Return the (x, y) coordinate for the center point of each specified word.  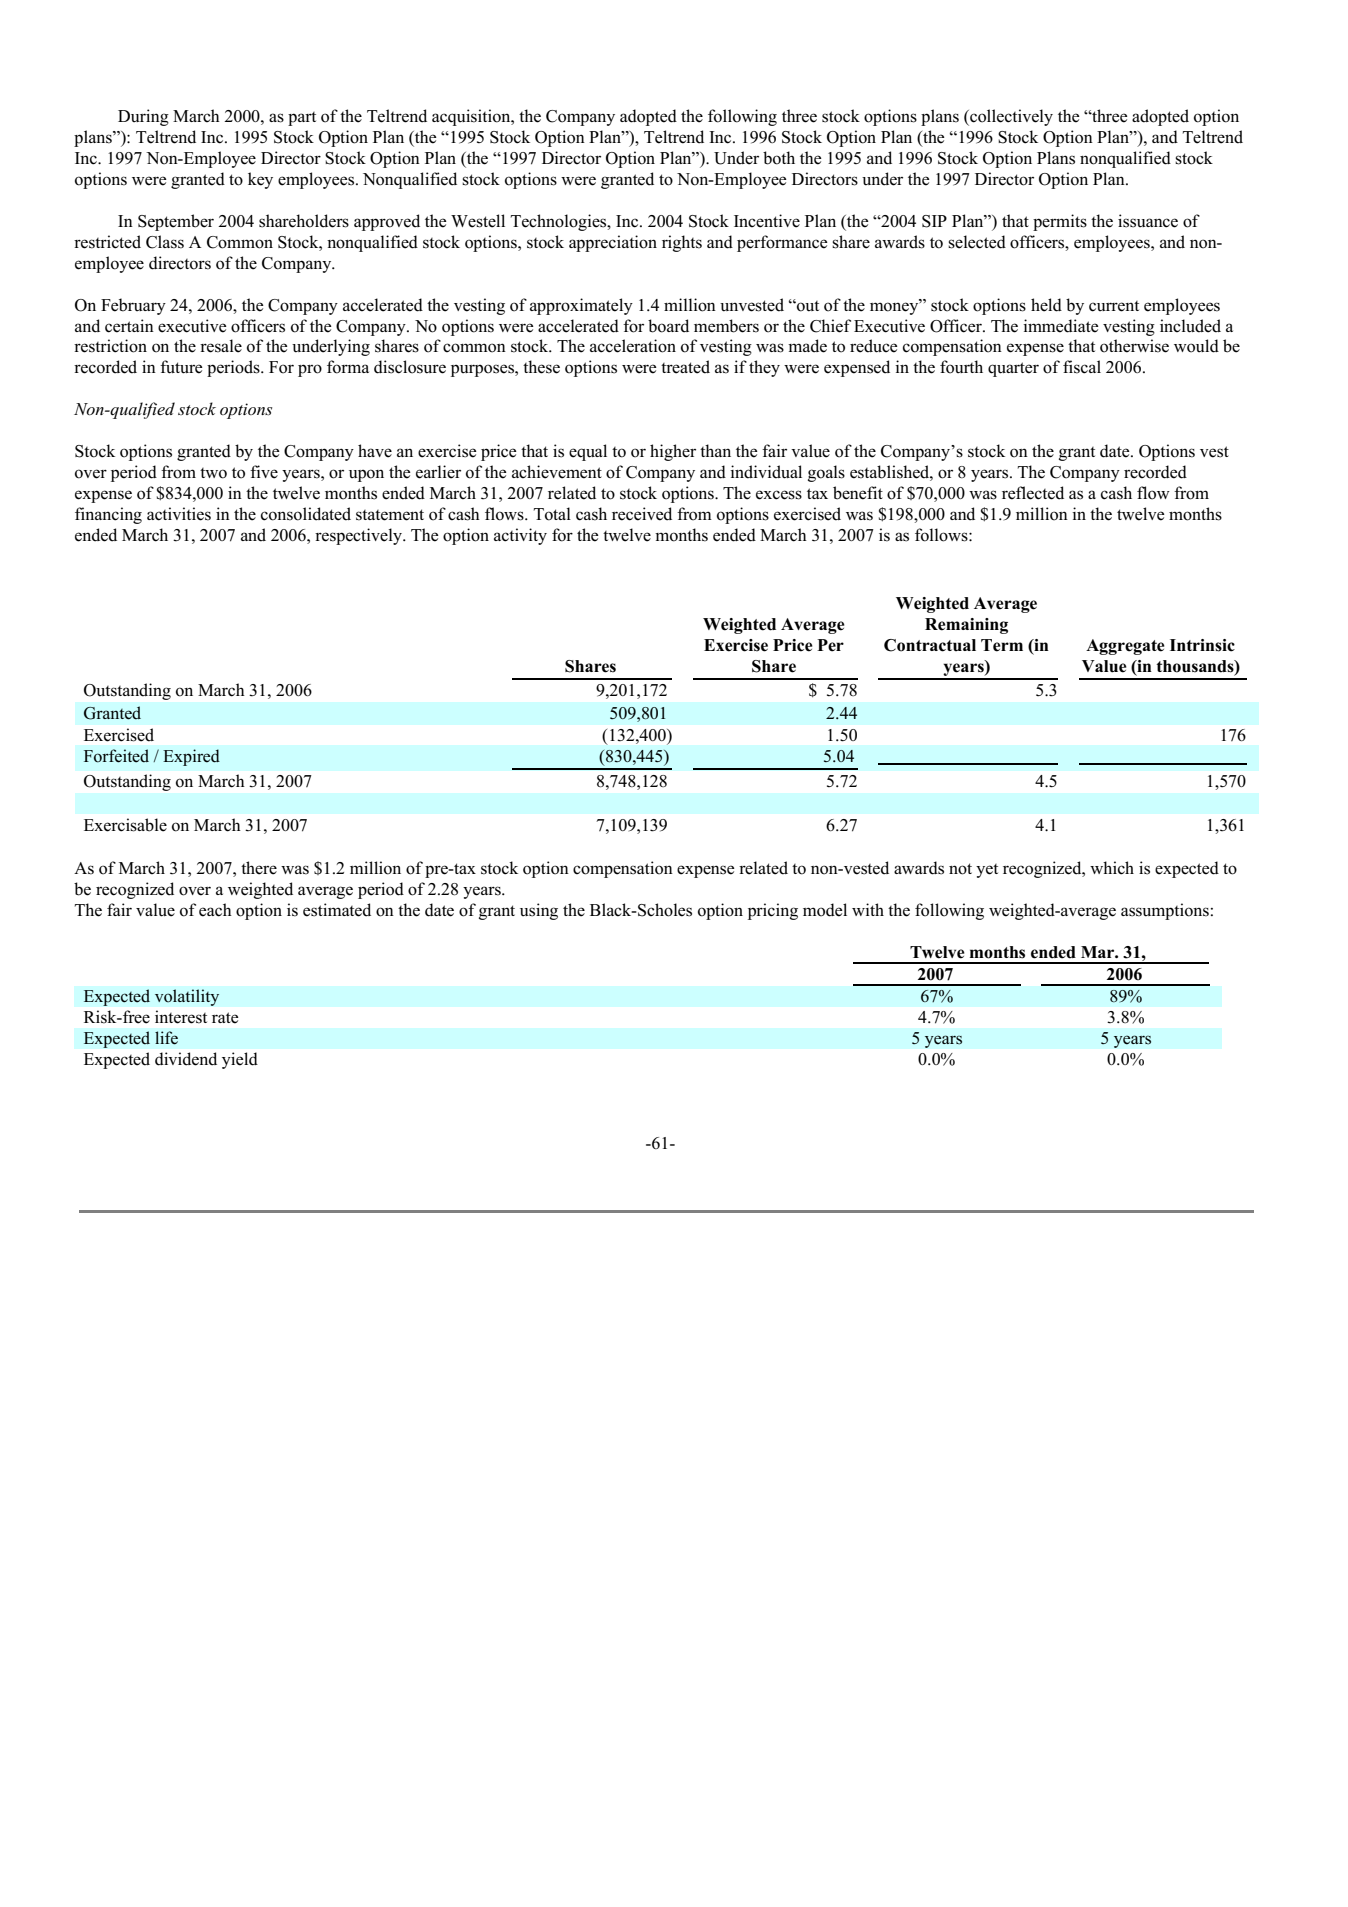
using (539, 911)
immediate (1061, 326)
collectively (1010, 117)
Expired (191, 757)
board (668, 326)
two (213, 473)
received (642, 514)
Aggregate (1125, 647)
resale (221, 346)
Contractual (930, 645)
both (779, 158)
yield (240, 1060)
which (1112, 868)
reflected (1033, 493)
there (259, 868)
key (260, 180)
